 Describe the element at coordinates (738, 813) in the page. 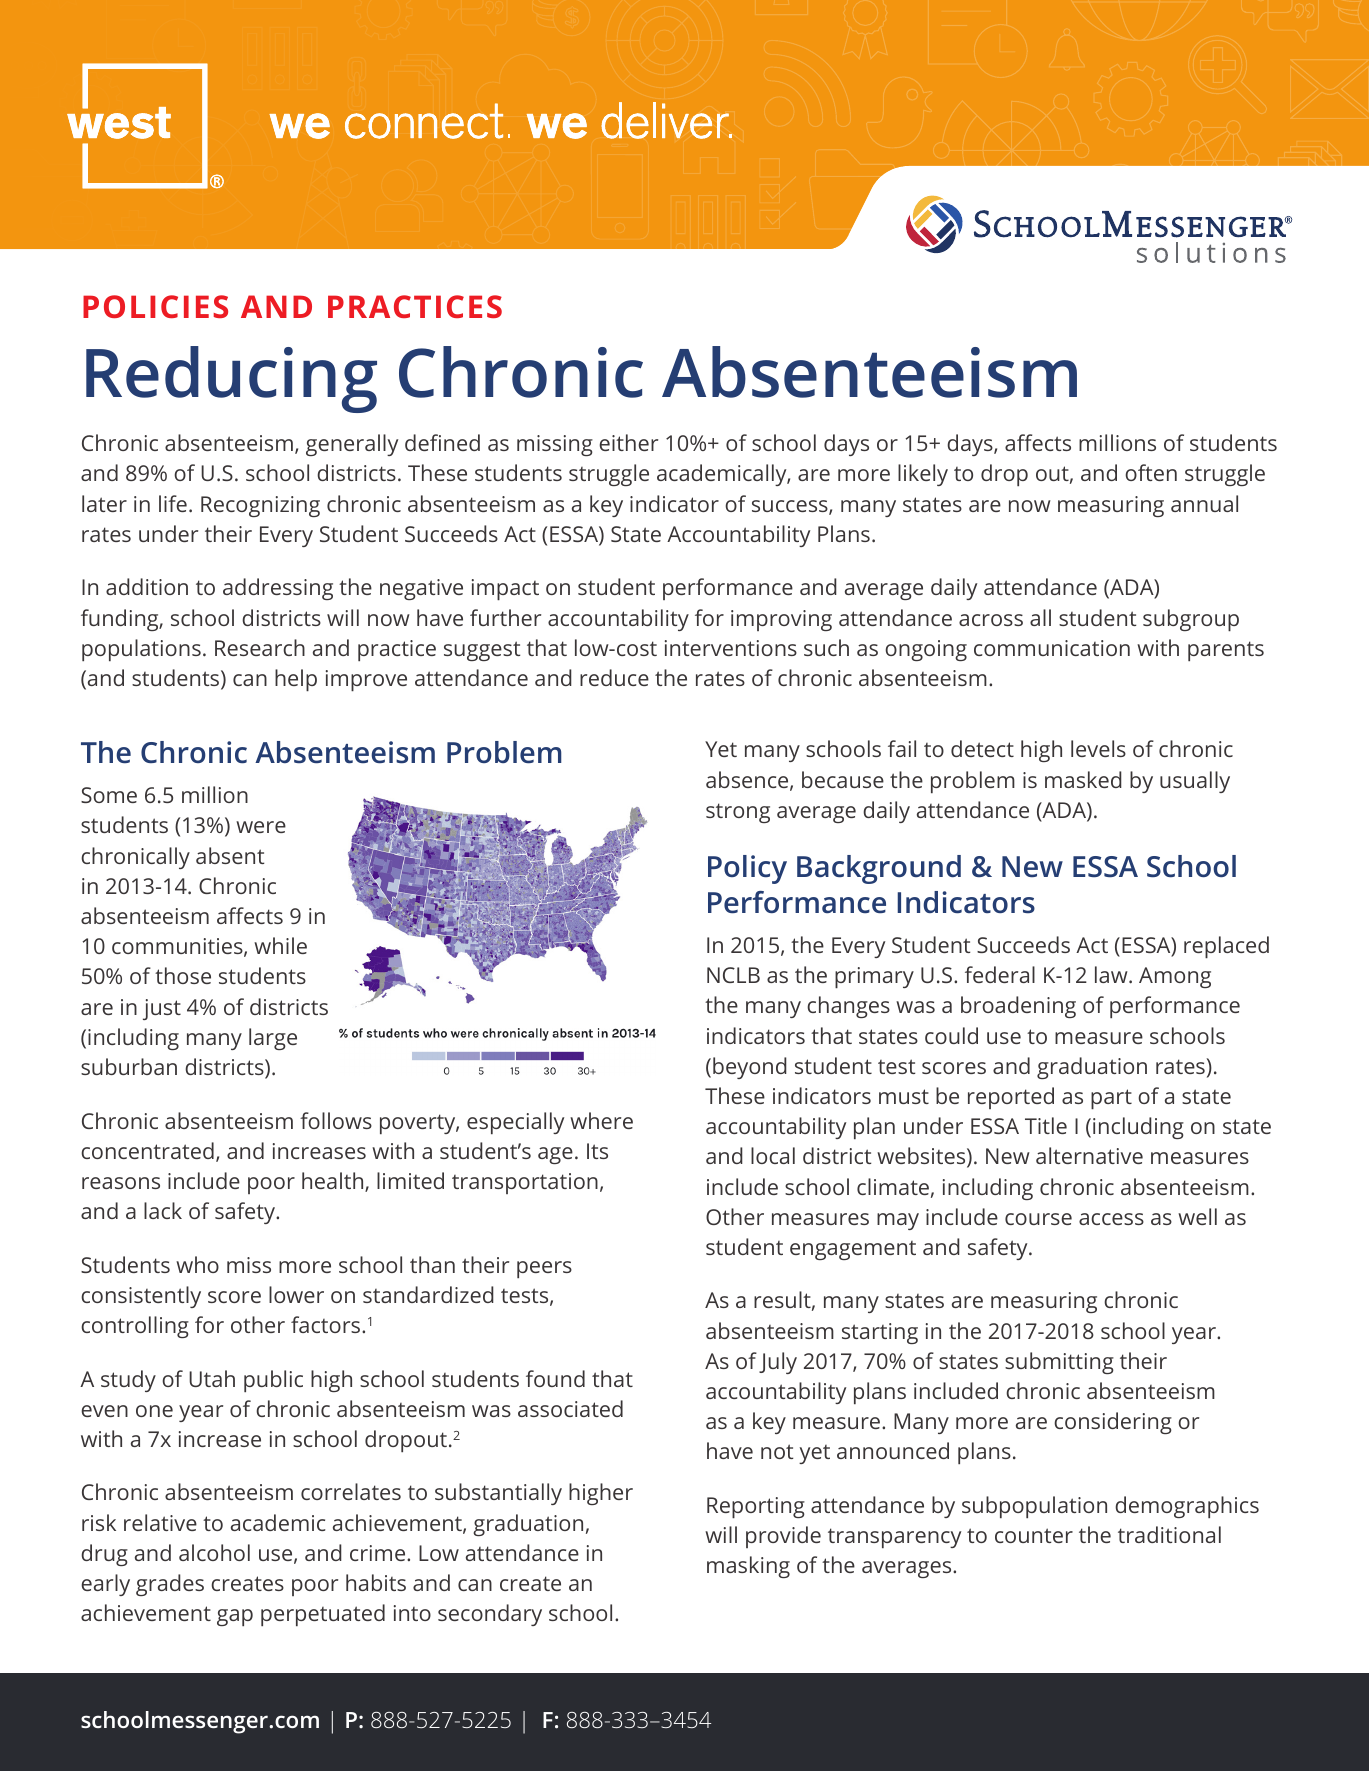

I see `strong` at that location.
